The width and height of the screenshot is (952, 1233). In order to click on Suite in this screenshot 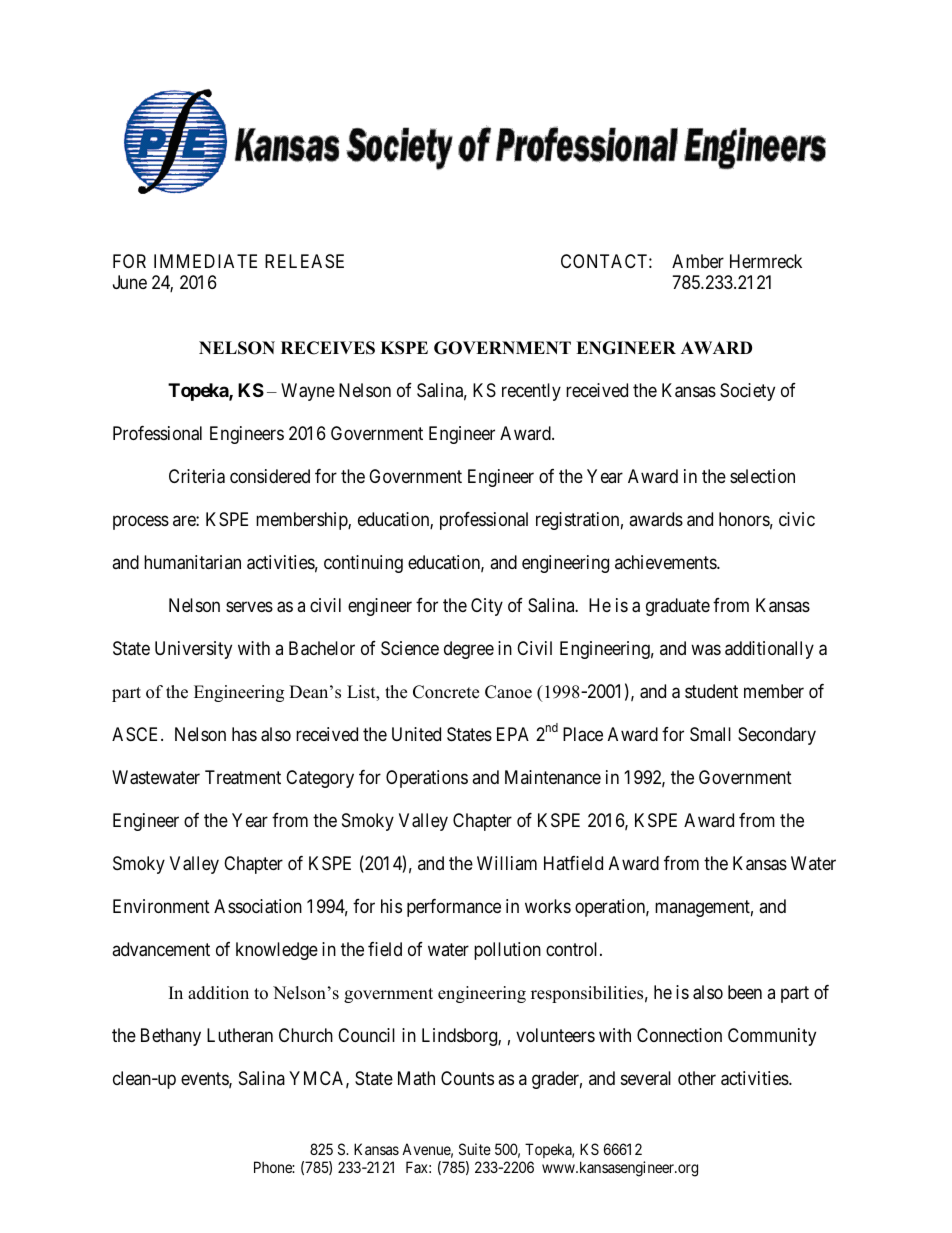, I will do `click(475, 1149)`.
